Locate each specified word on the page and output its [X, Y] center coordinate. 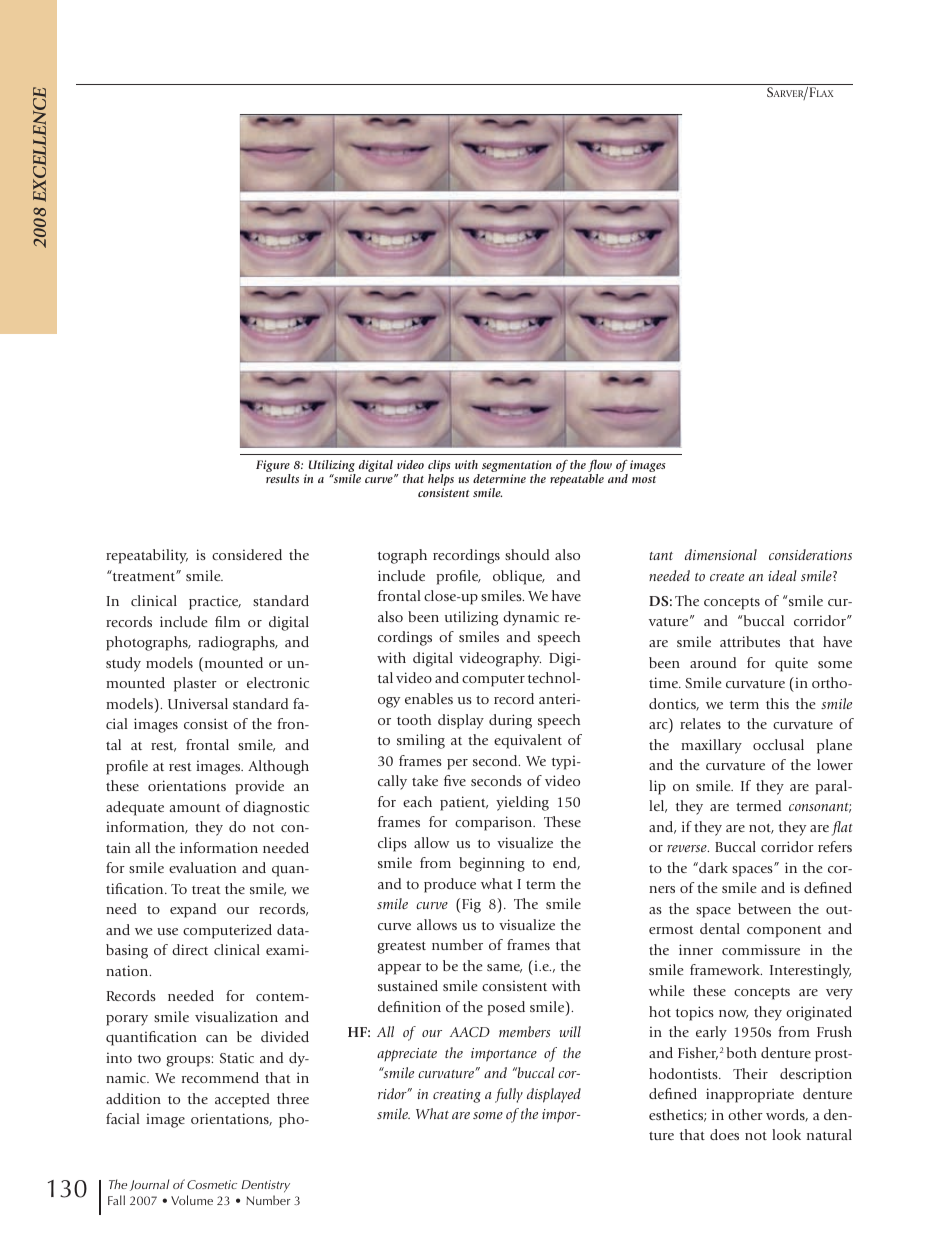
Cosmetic [212, 1184]
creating [457, 1096]
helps [441, 481]
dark [712, 867]
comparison [495, 823]
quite [791, 664]
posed [506, 1008]
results [282, 478]
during [510, 721]
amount [195, 807]
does [724, 1134]
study [123, 664]
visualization [236, 1016]
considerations [810, 554]
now [733, 1014]
